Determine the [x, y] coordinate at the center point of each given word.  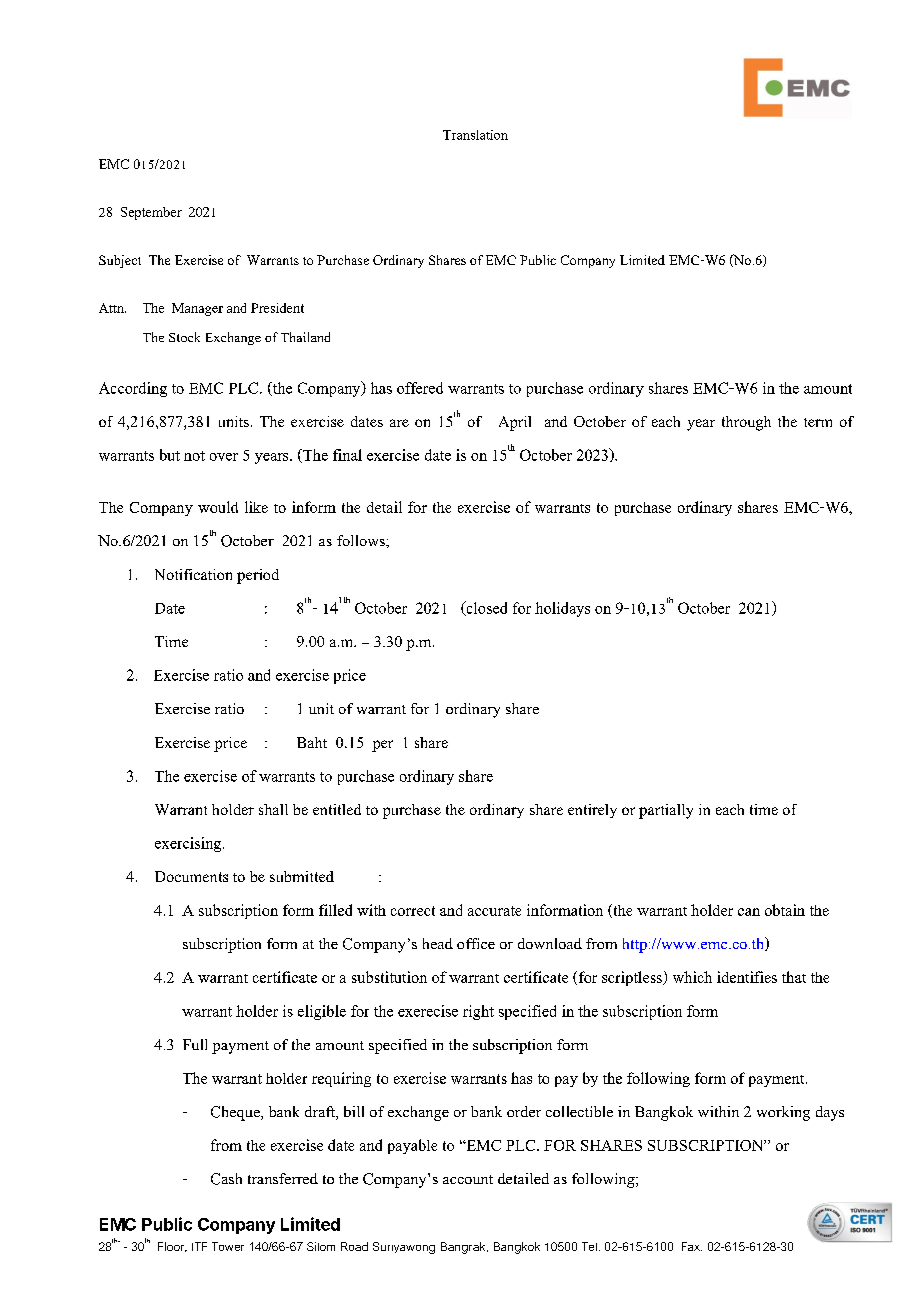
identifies [747, 977]
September [151, 213]
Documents [191, 876]
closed [485, 608]
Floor [172, 1247]
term [818, 422]
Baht [312, 742]
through [746, 423]
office [476, 943]
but [170, 455]
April [515, 423]
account [468, 1179]
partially [666, 811]
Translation [475, 135]
